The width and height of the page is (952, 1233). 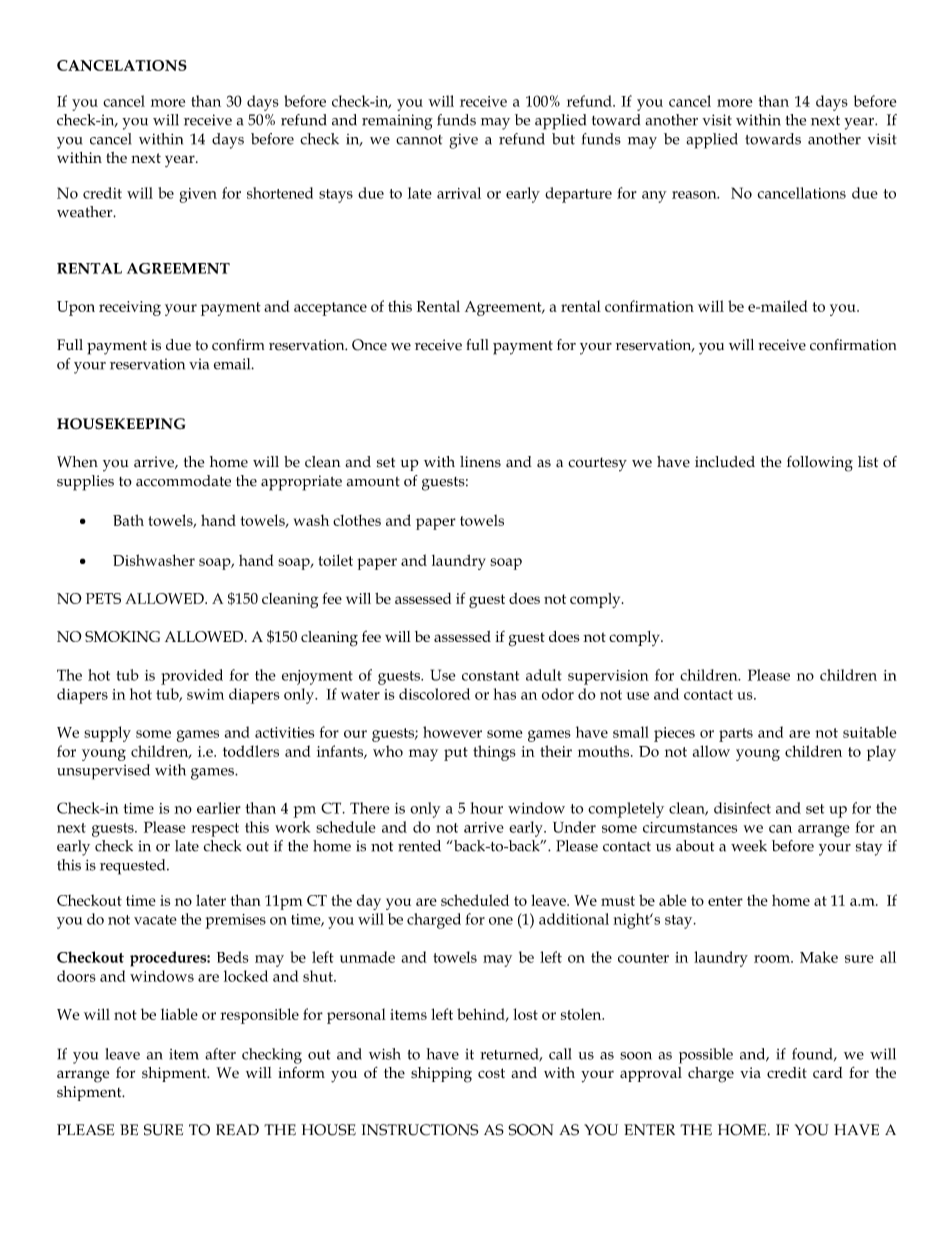 I want to click on parts, so click(x=736, y=735).
